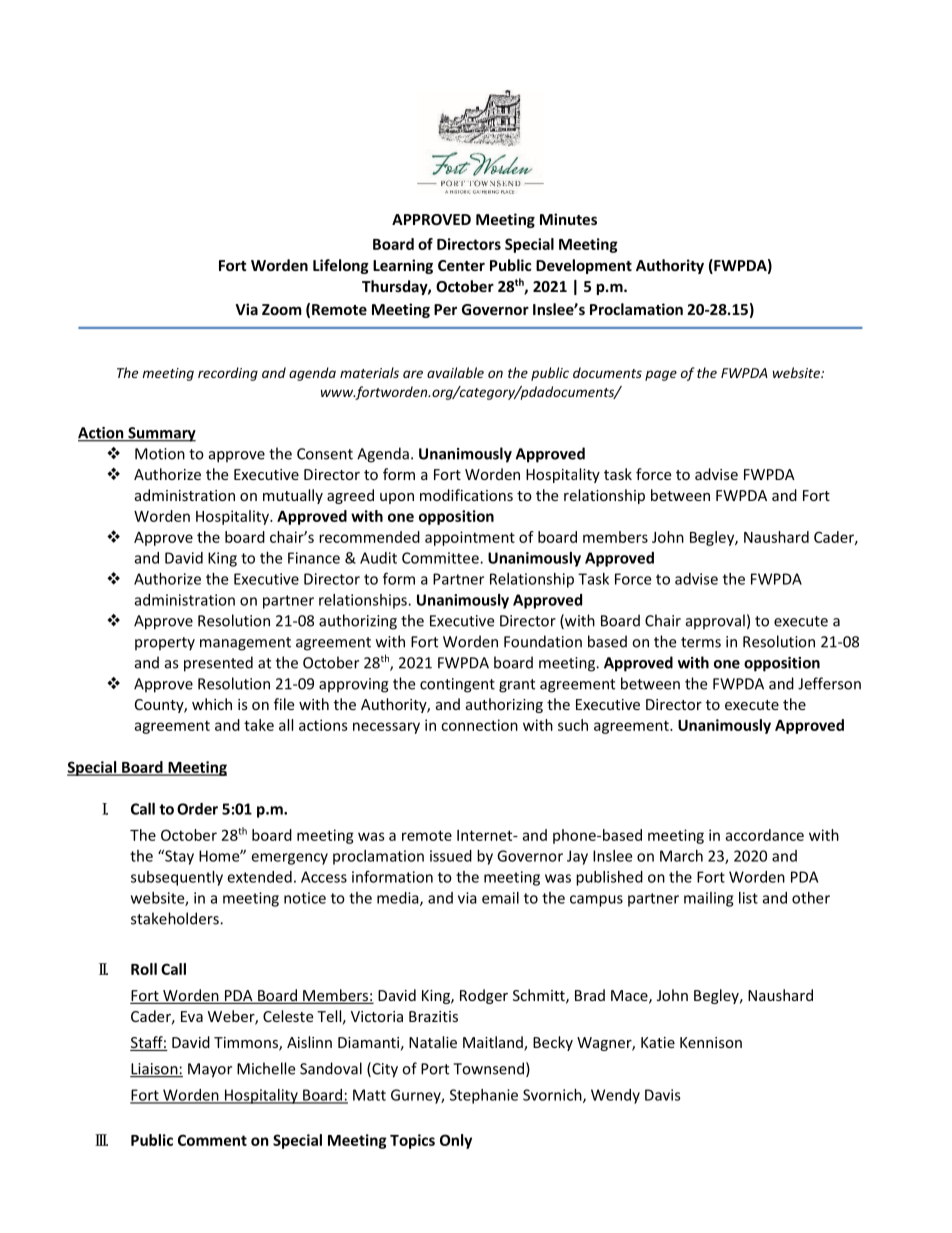 This screenshot has height=1233, width=952. Describe the element at coordinates (144, 969) in the screenshot. I see `Roll` at that location.
